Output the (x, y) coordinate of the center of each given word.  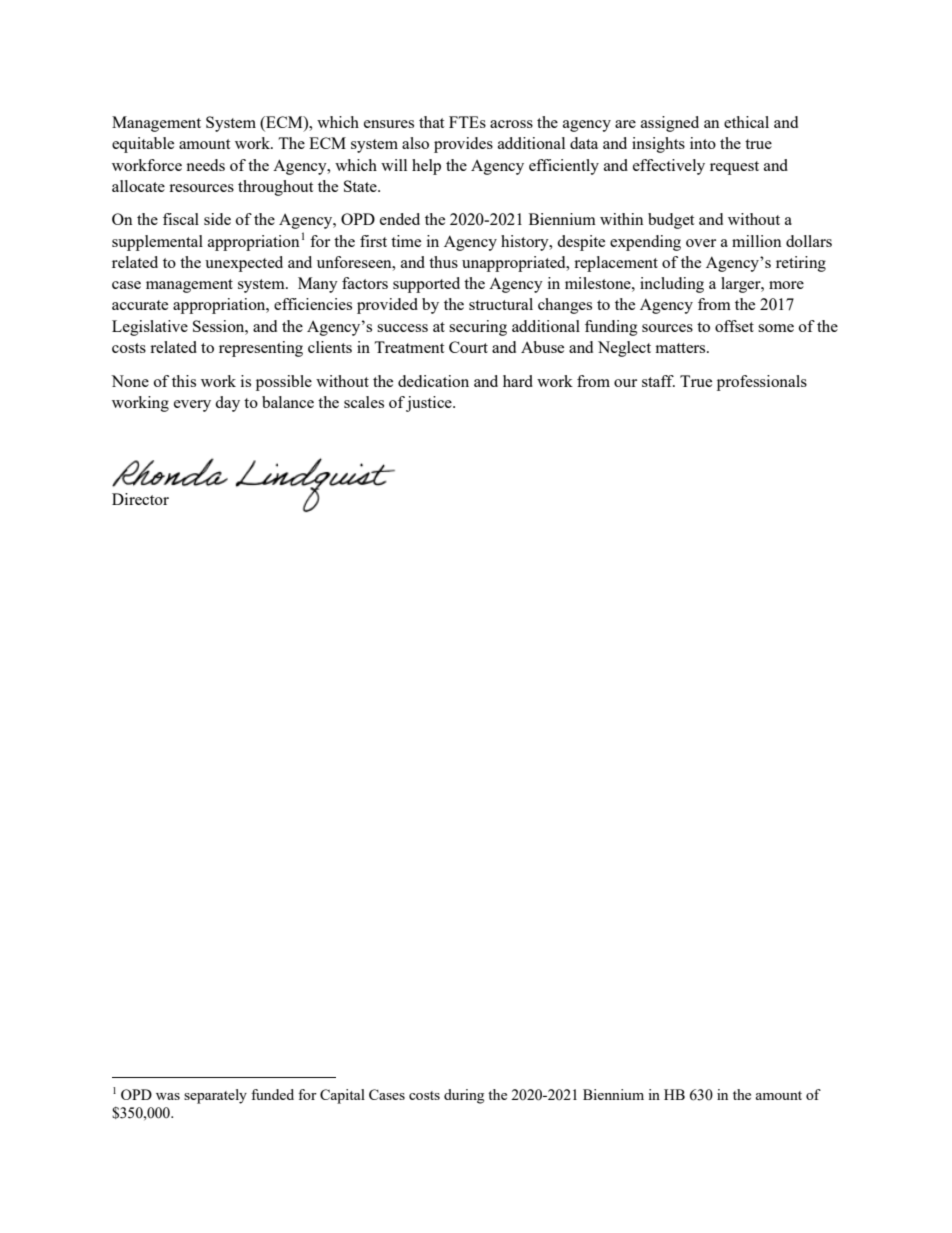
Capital (342, 1096)
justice (430, 404)
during (464, 1096)
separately (215, 1096)
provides (463, 145)
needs (205, 165)
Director (140, 499)
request (734, 168)
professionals (762, 383)
